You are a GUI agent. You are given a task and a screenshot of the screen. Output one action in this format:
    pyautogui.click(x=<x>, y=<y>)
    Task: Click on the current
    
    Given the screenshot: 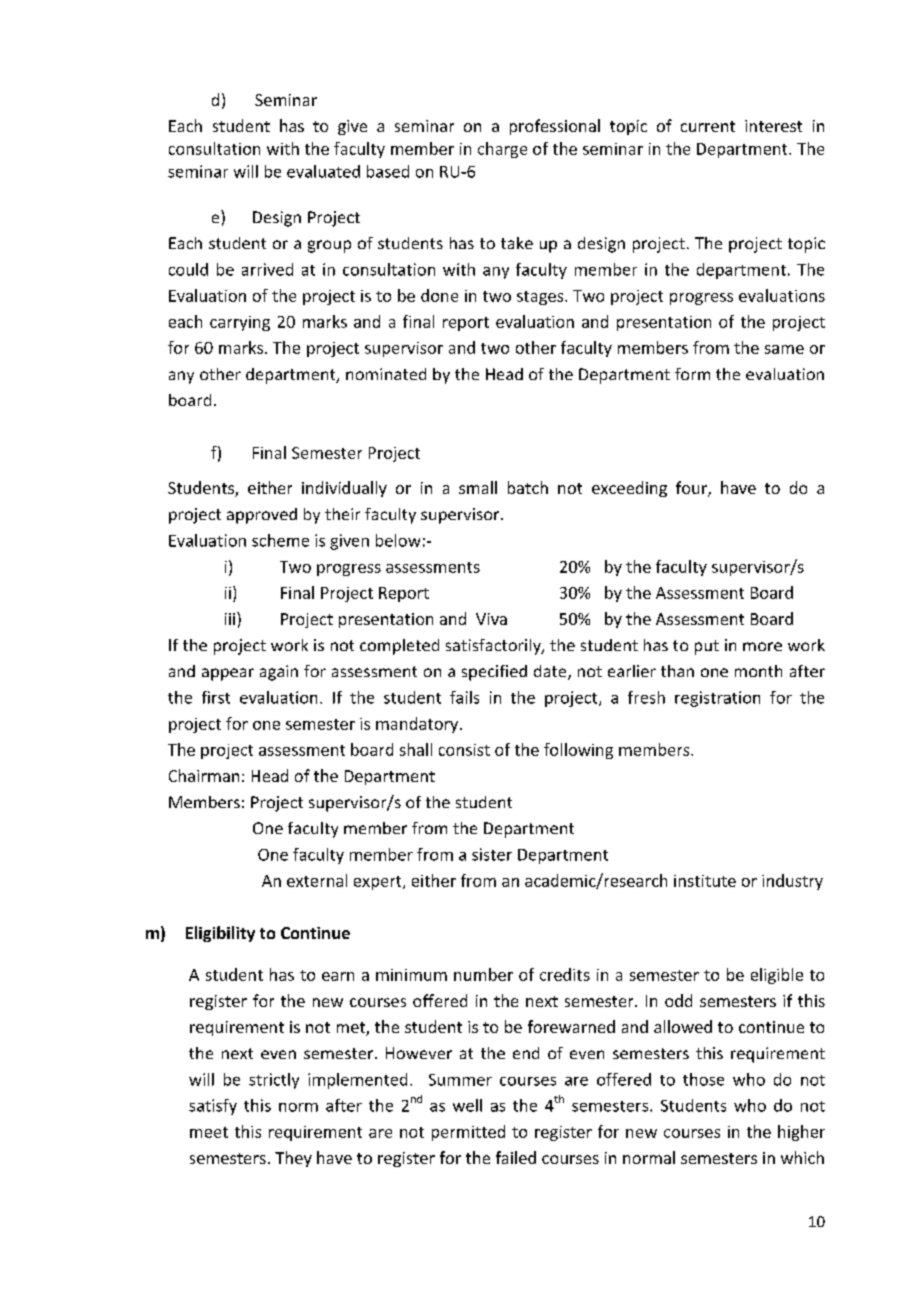 What is the action you would take?
    pyautogui.click(x=708, y=126)
